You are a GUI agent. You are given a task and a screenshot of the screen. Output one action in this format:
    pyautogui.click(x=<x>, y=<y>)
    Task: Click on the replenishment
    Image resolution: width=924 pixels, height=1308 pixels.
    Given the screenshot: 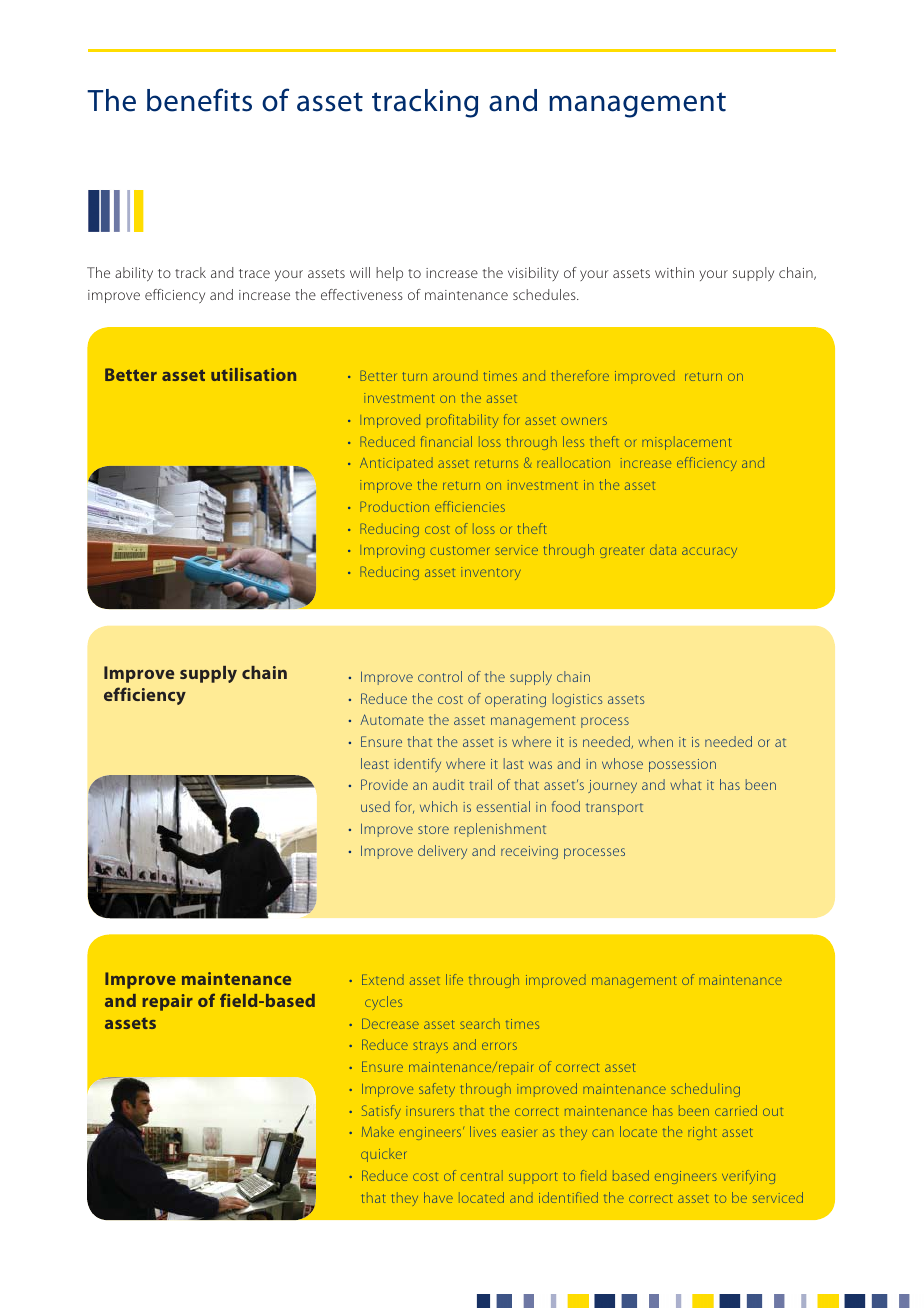 What is the action you would take?
    pyautogui.click(x=500, y=830)
